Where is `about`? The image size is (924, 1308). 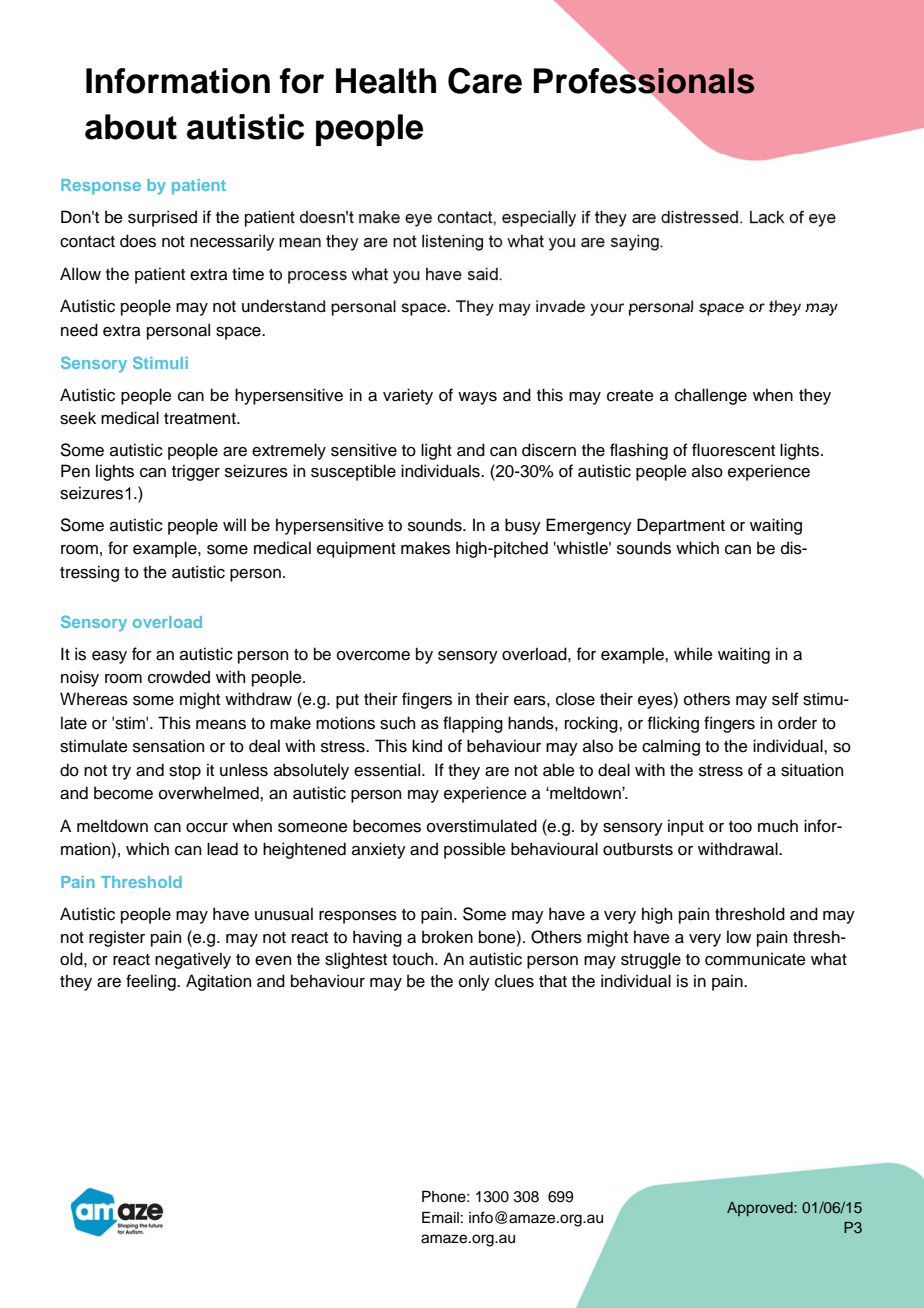 about is located at coordinates (131, 127).
